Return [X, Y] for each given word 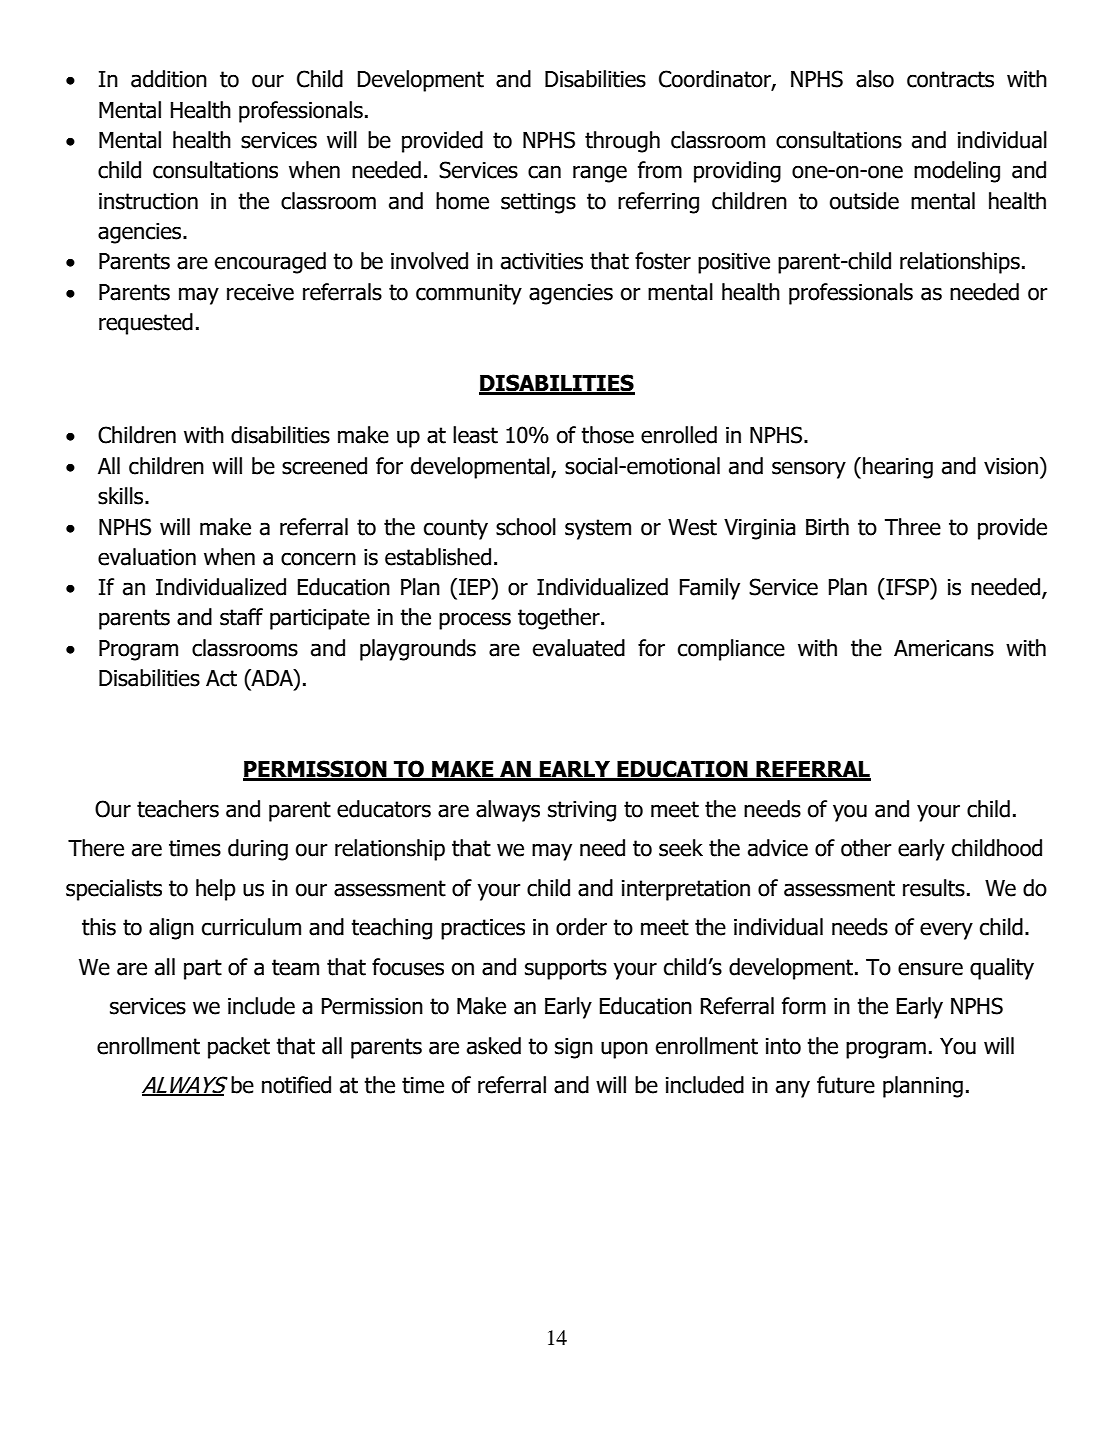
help [216, 890]
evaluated [579, 648]
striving [582, 811]
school [526, 527]
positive [734, 263]
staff [241, 617]
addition [169, 79]
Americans [944, 648]
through [622, 142]
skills [122, 496]
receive [260, 292]
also [875, 79]
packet [239, 1048]
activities [542, 261]
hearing [898, 468]
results [934, 888]
